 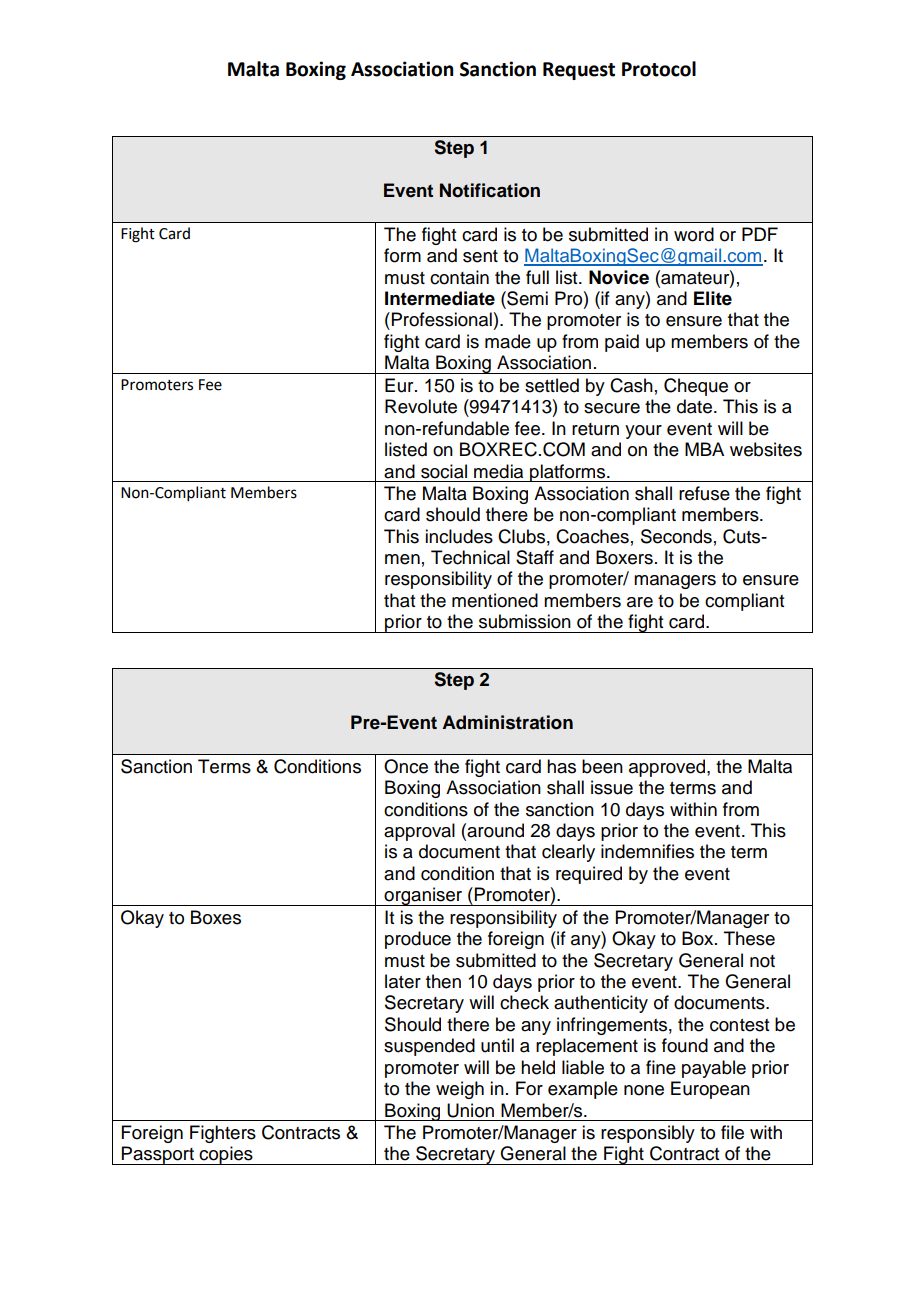 What do you see at coordinates (226, 1155) in the screenshot?
I see `copies` at bounding box center [226, 1155].
